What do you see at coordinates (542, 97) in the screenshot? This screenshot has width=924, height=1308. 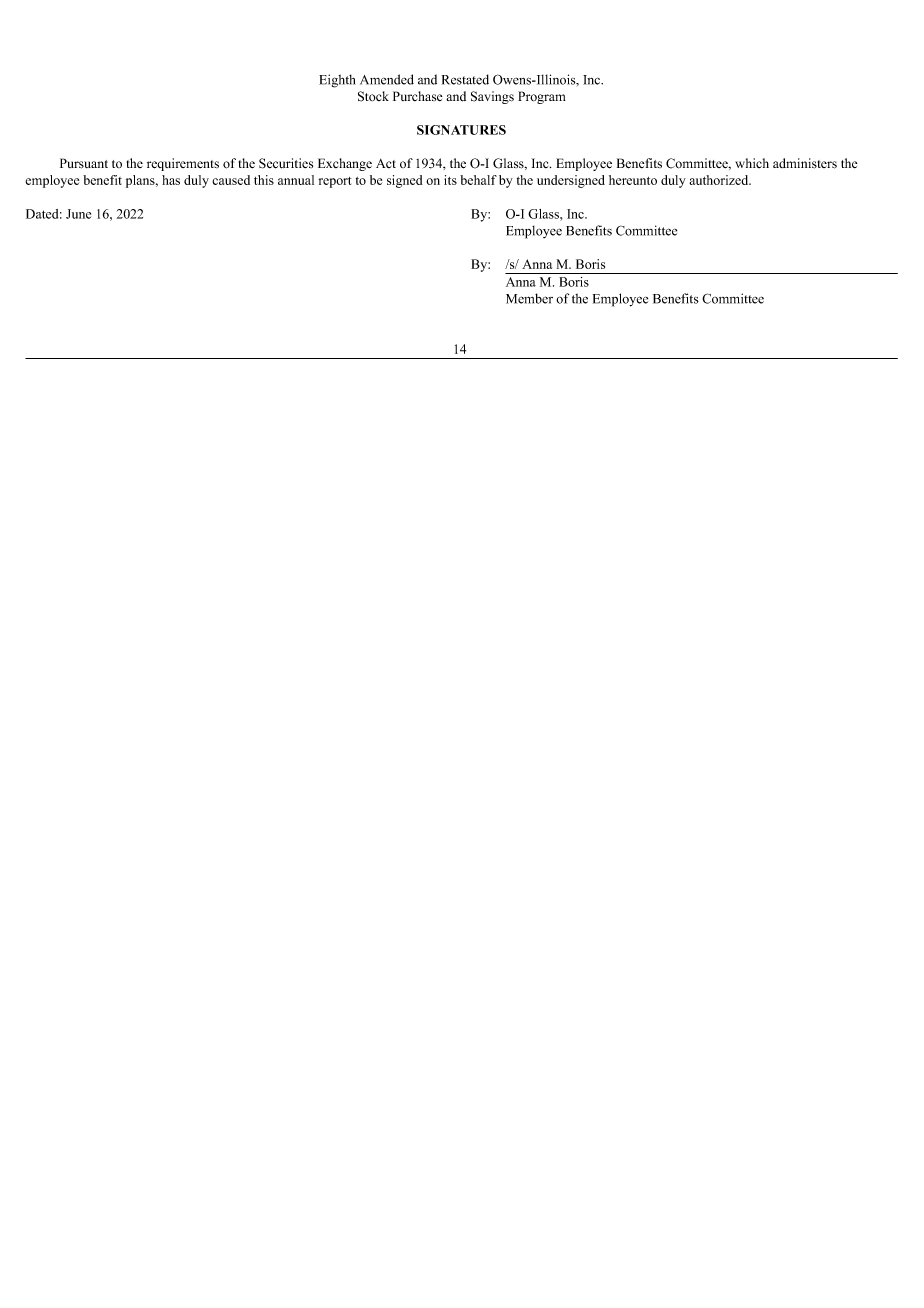 I see `Program` at bounding box center [542, 97].
